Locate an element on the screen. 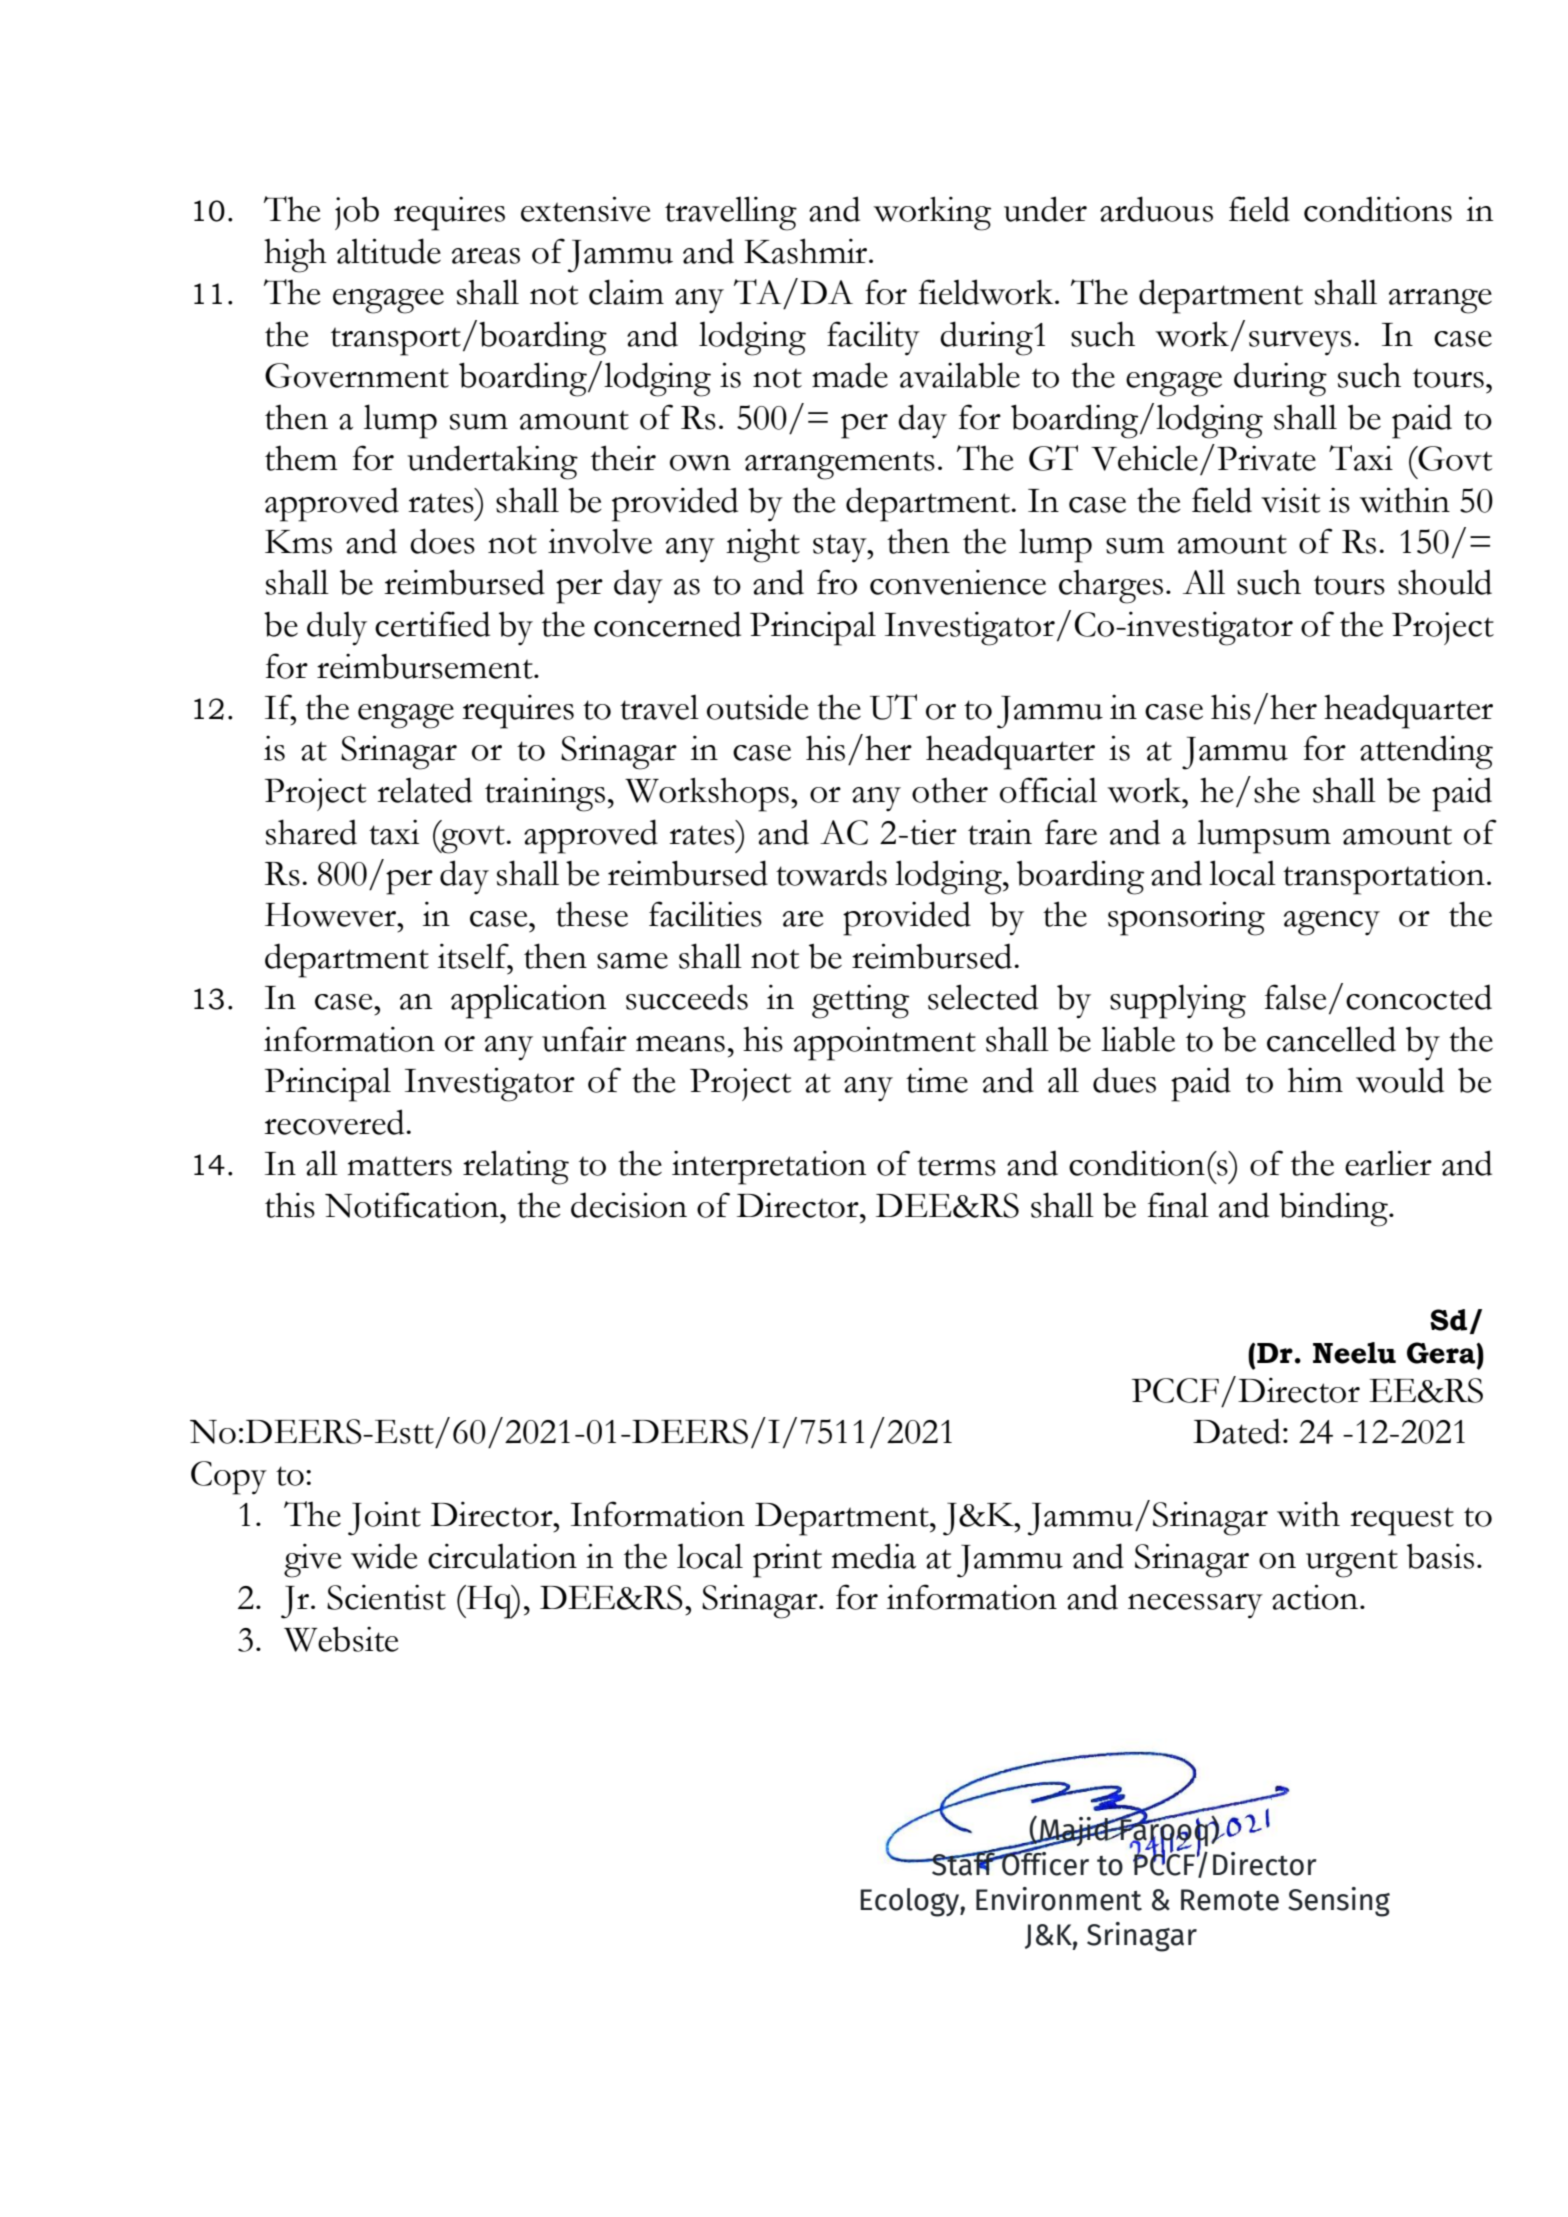  However is located at coordinates (332, 915).
